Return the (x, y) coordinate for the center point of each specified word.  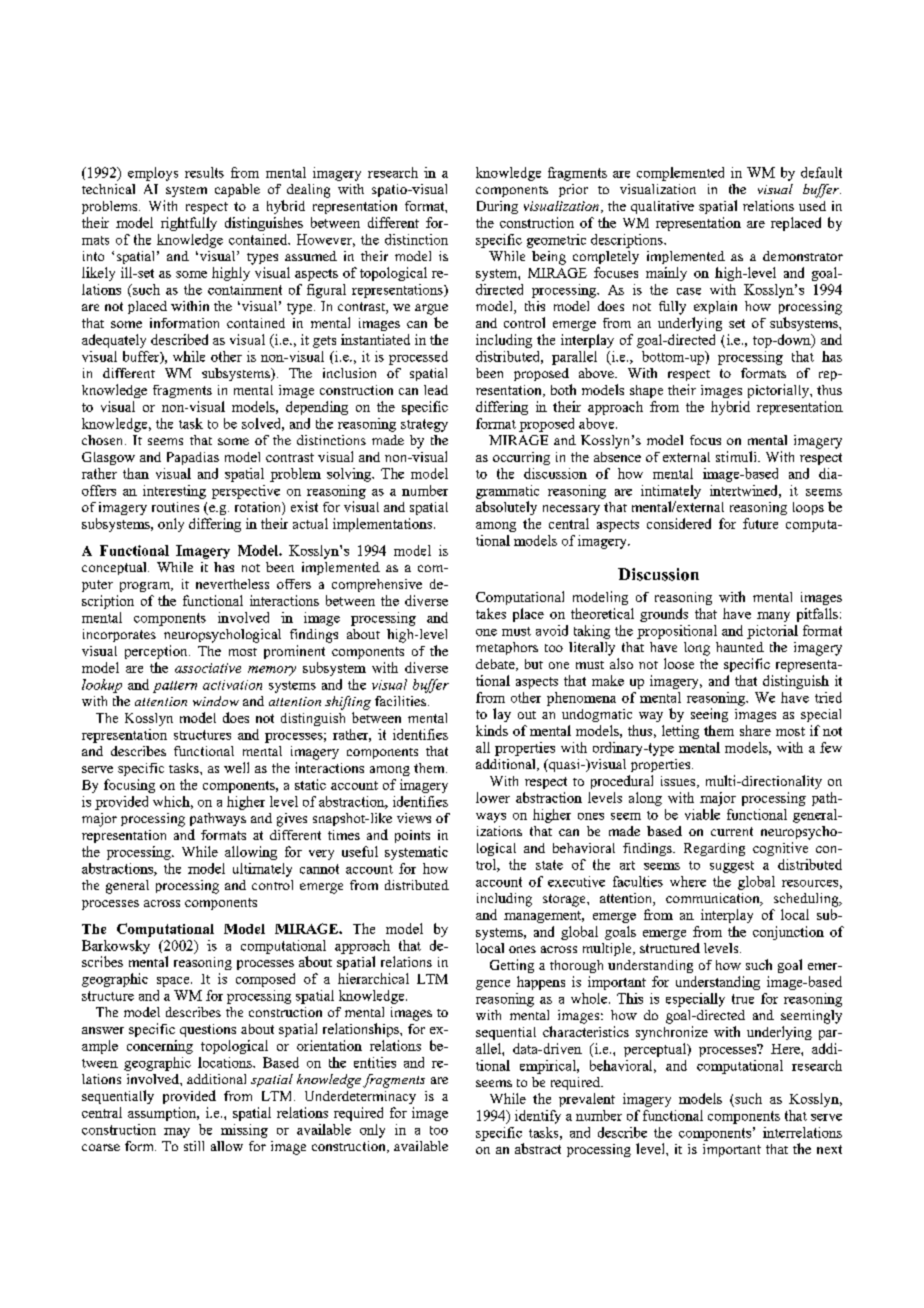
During (497, 207)
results (204, 172)
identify (538, 1117)
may (177, 1133)
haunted (740, 647)
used (812, 206)
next (829, 1149)
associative (208, 668)
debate (496, 665)
